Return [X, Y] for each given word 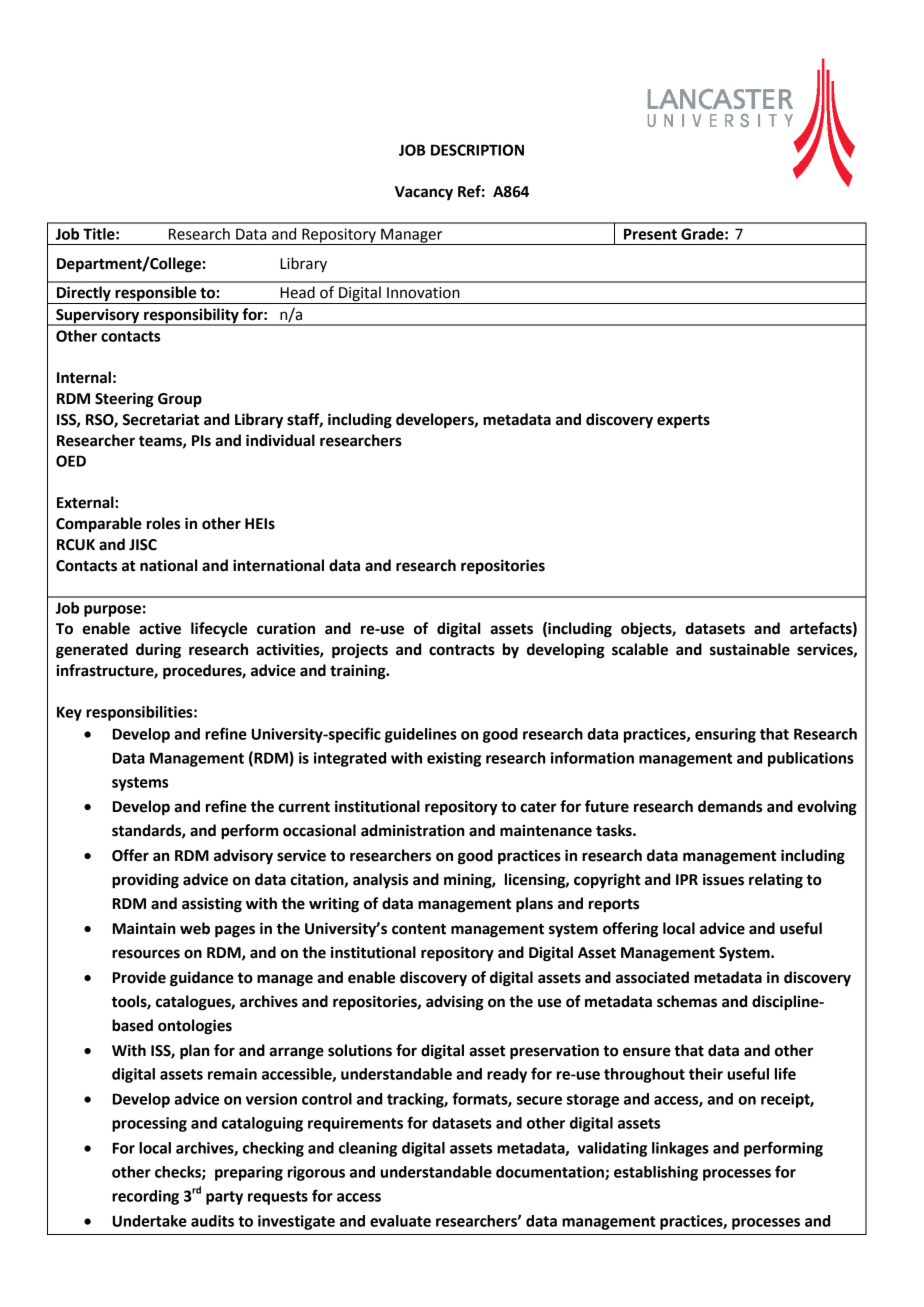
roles [163, 523]
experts [683, 422]
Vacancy [424, 193]
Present [650, 234]
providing [145, 881]
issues [723, 879]
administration [413, 830]
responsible [156, 295]
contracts [462, 650]
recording [145, 1197]
